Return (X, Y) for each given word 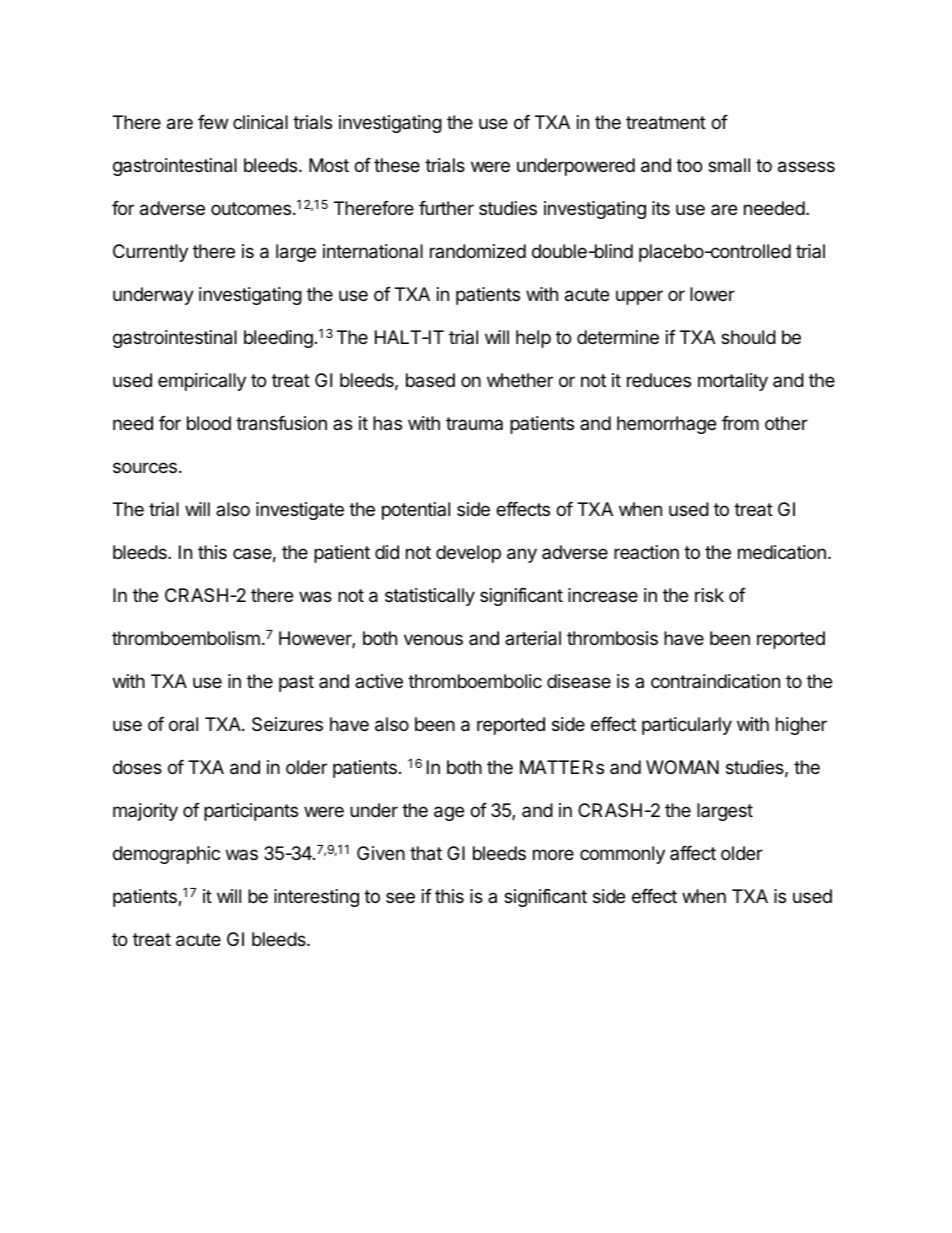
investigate (300, 511)
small (729, 165)
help (533, 339)
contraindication (715, 681)
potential (416, 511)
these (397, 165)
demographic (166, 855)
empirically (202, 382)
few (213, 122)
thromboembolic (475, 681)
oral (183, 724)
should (748, 337)
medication (782, 552)
